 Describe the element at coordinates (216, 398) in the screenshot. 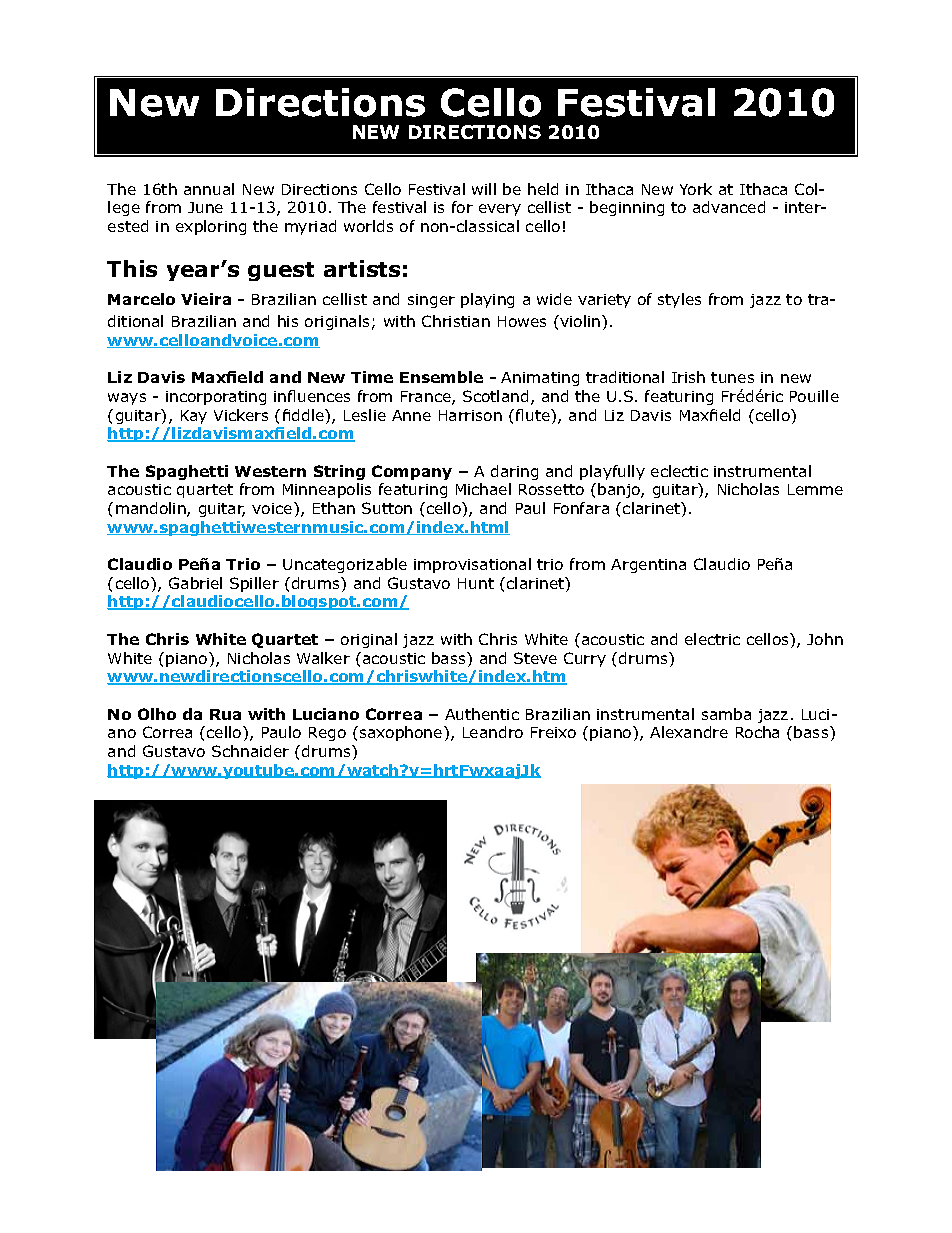

I see `incorporating` at that location.
